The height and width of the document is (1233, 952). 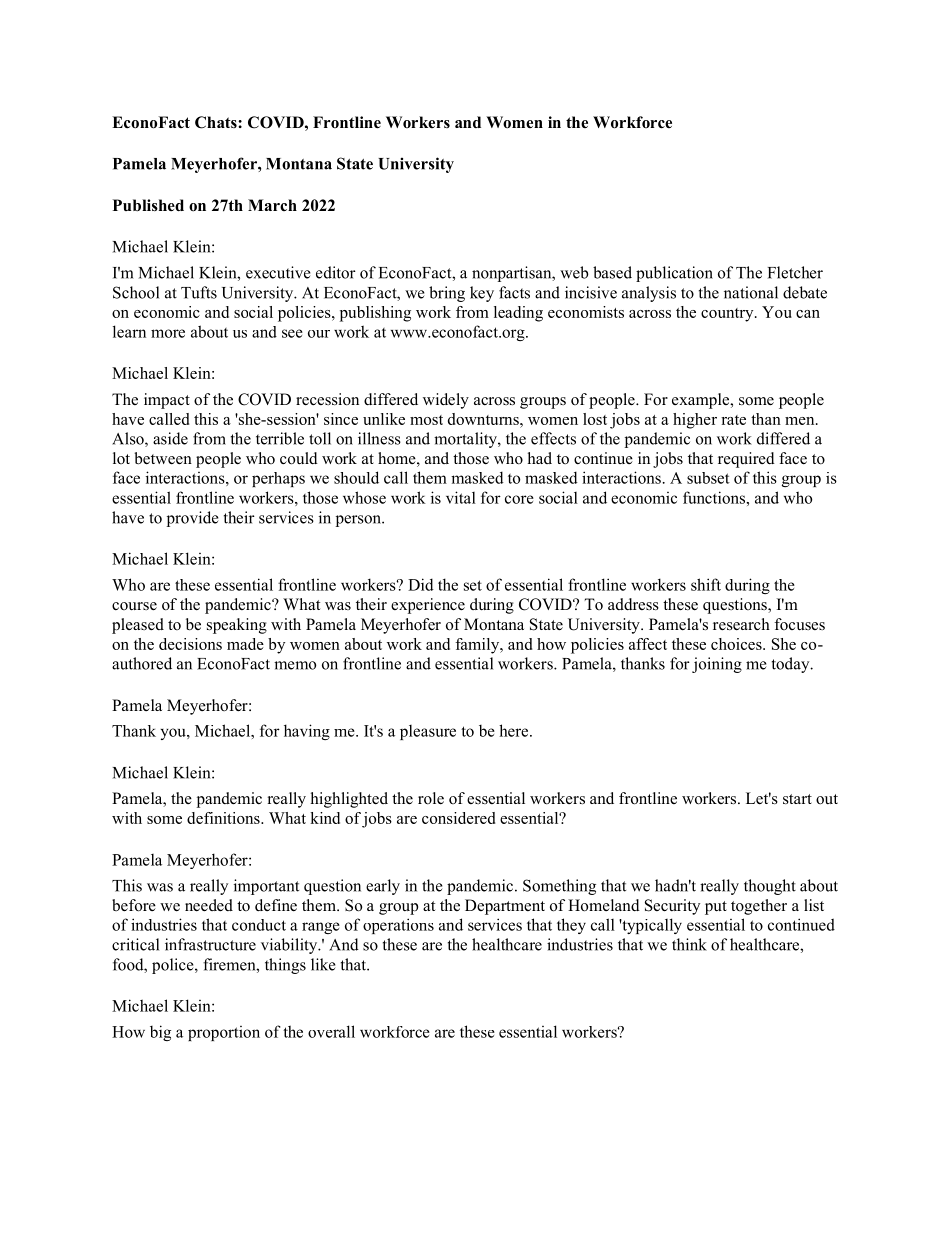 I want to click on think, so click(x=689, y=944).
